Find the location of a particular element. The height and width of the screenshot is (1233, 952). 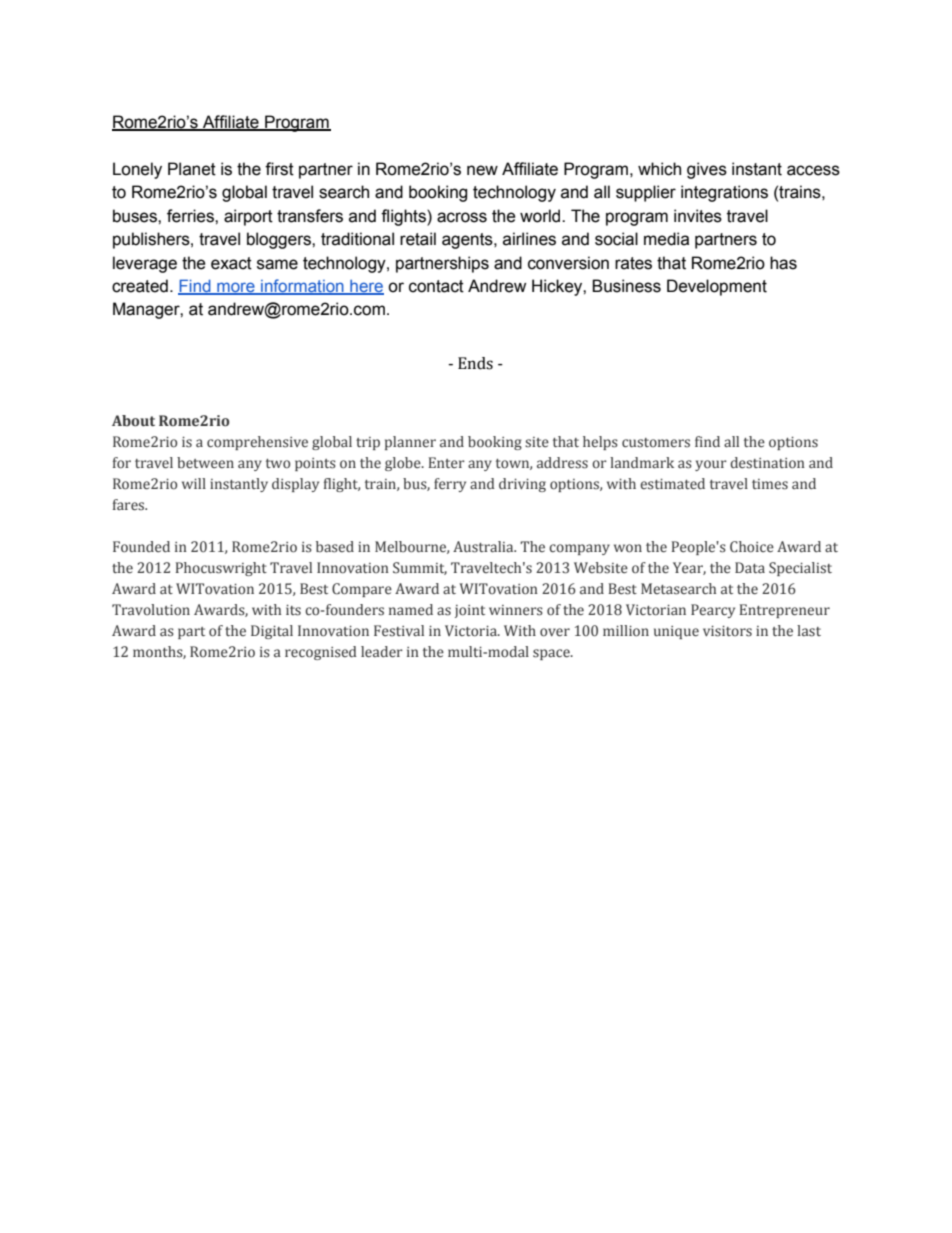

visitors is located at coordinates (727, 631).
